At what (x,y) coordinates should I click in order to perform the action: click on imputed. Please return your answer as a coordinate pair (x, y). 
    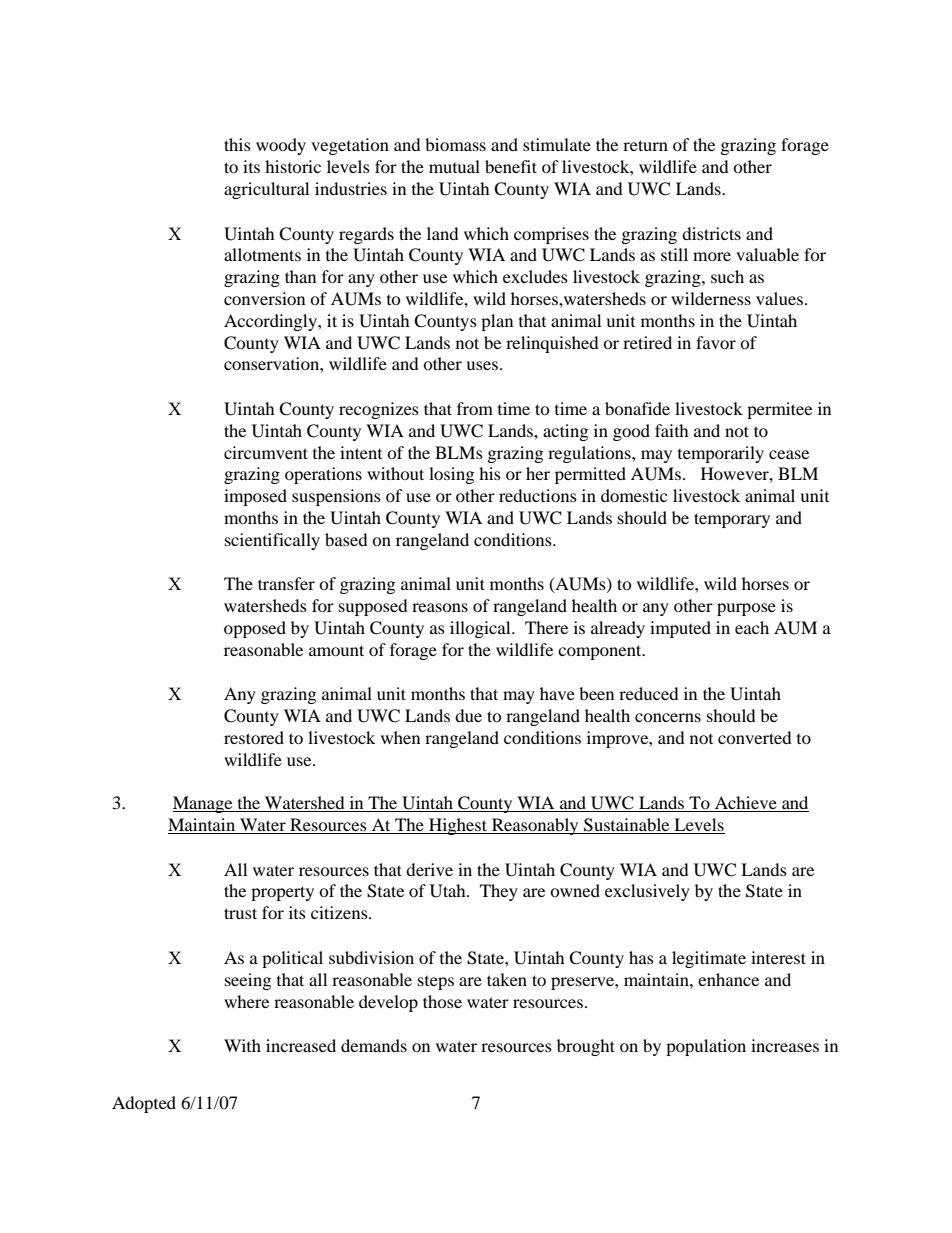
    Looking at the image, I should click on (680, 629).
